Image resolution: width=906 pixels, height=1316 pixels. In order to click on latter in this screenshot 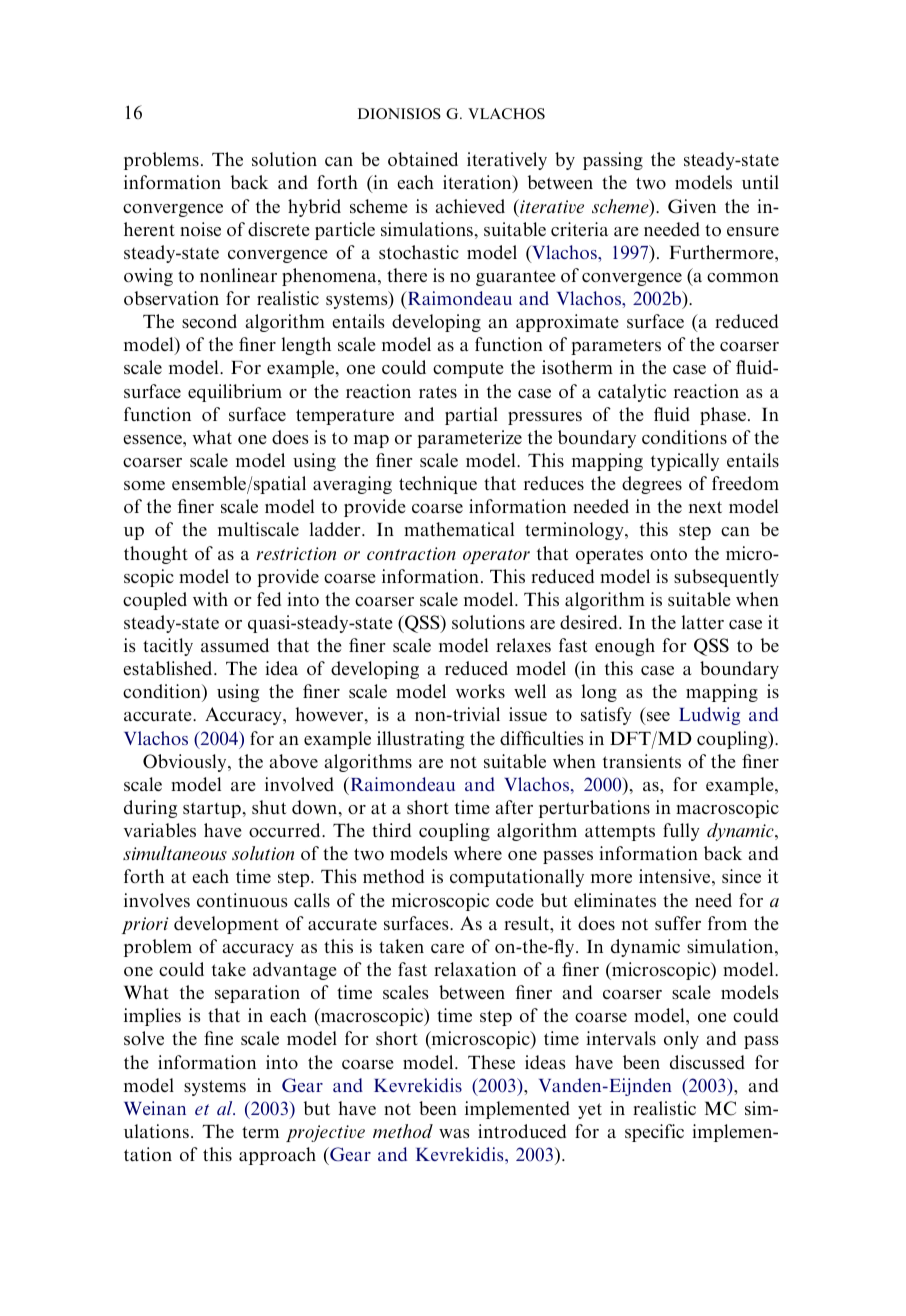, I will do `click(703, 622)`.
